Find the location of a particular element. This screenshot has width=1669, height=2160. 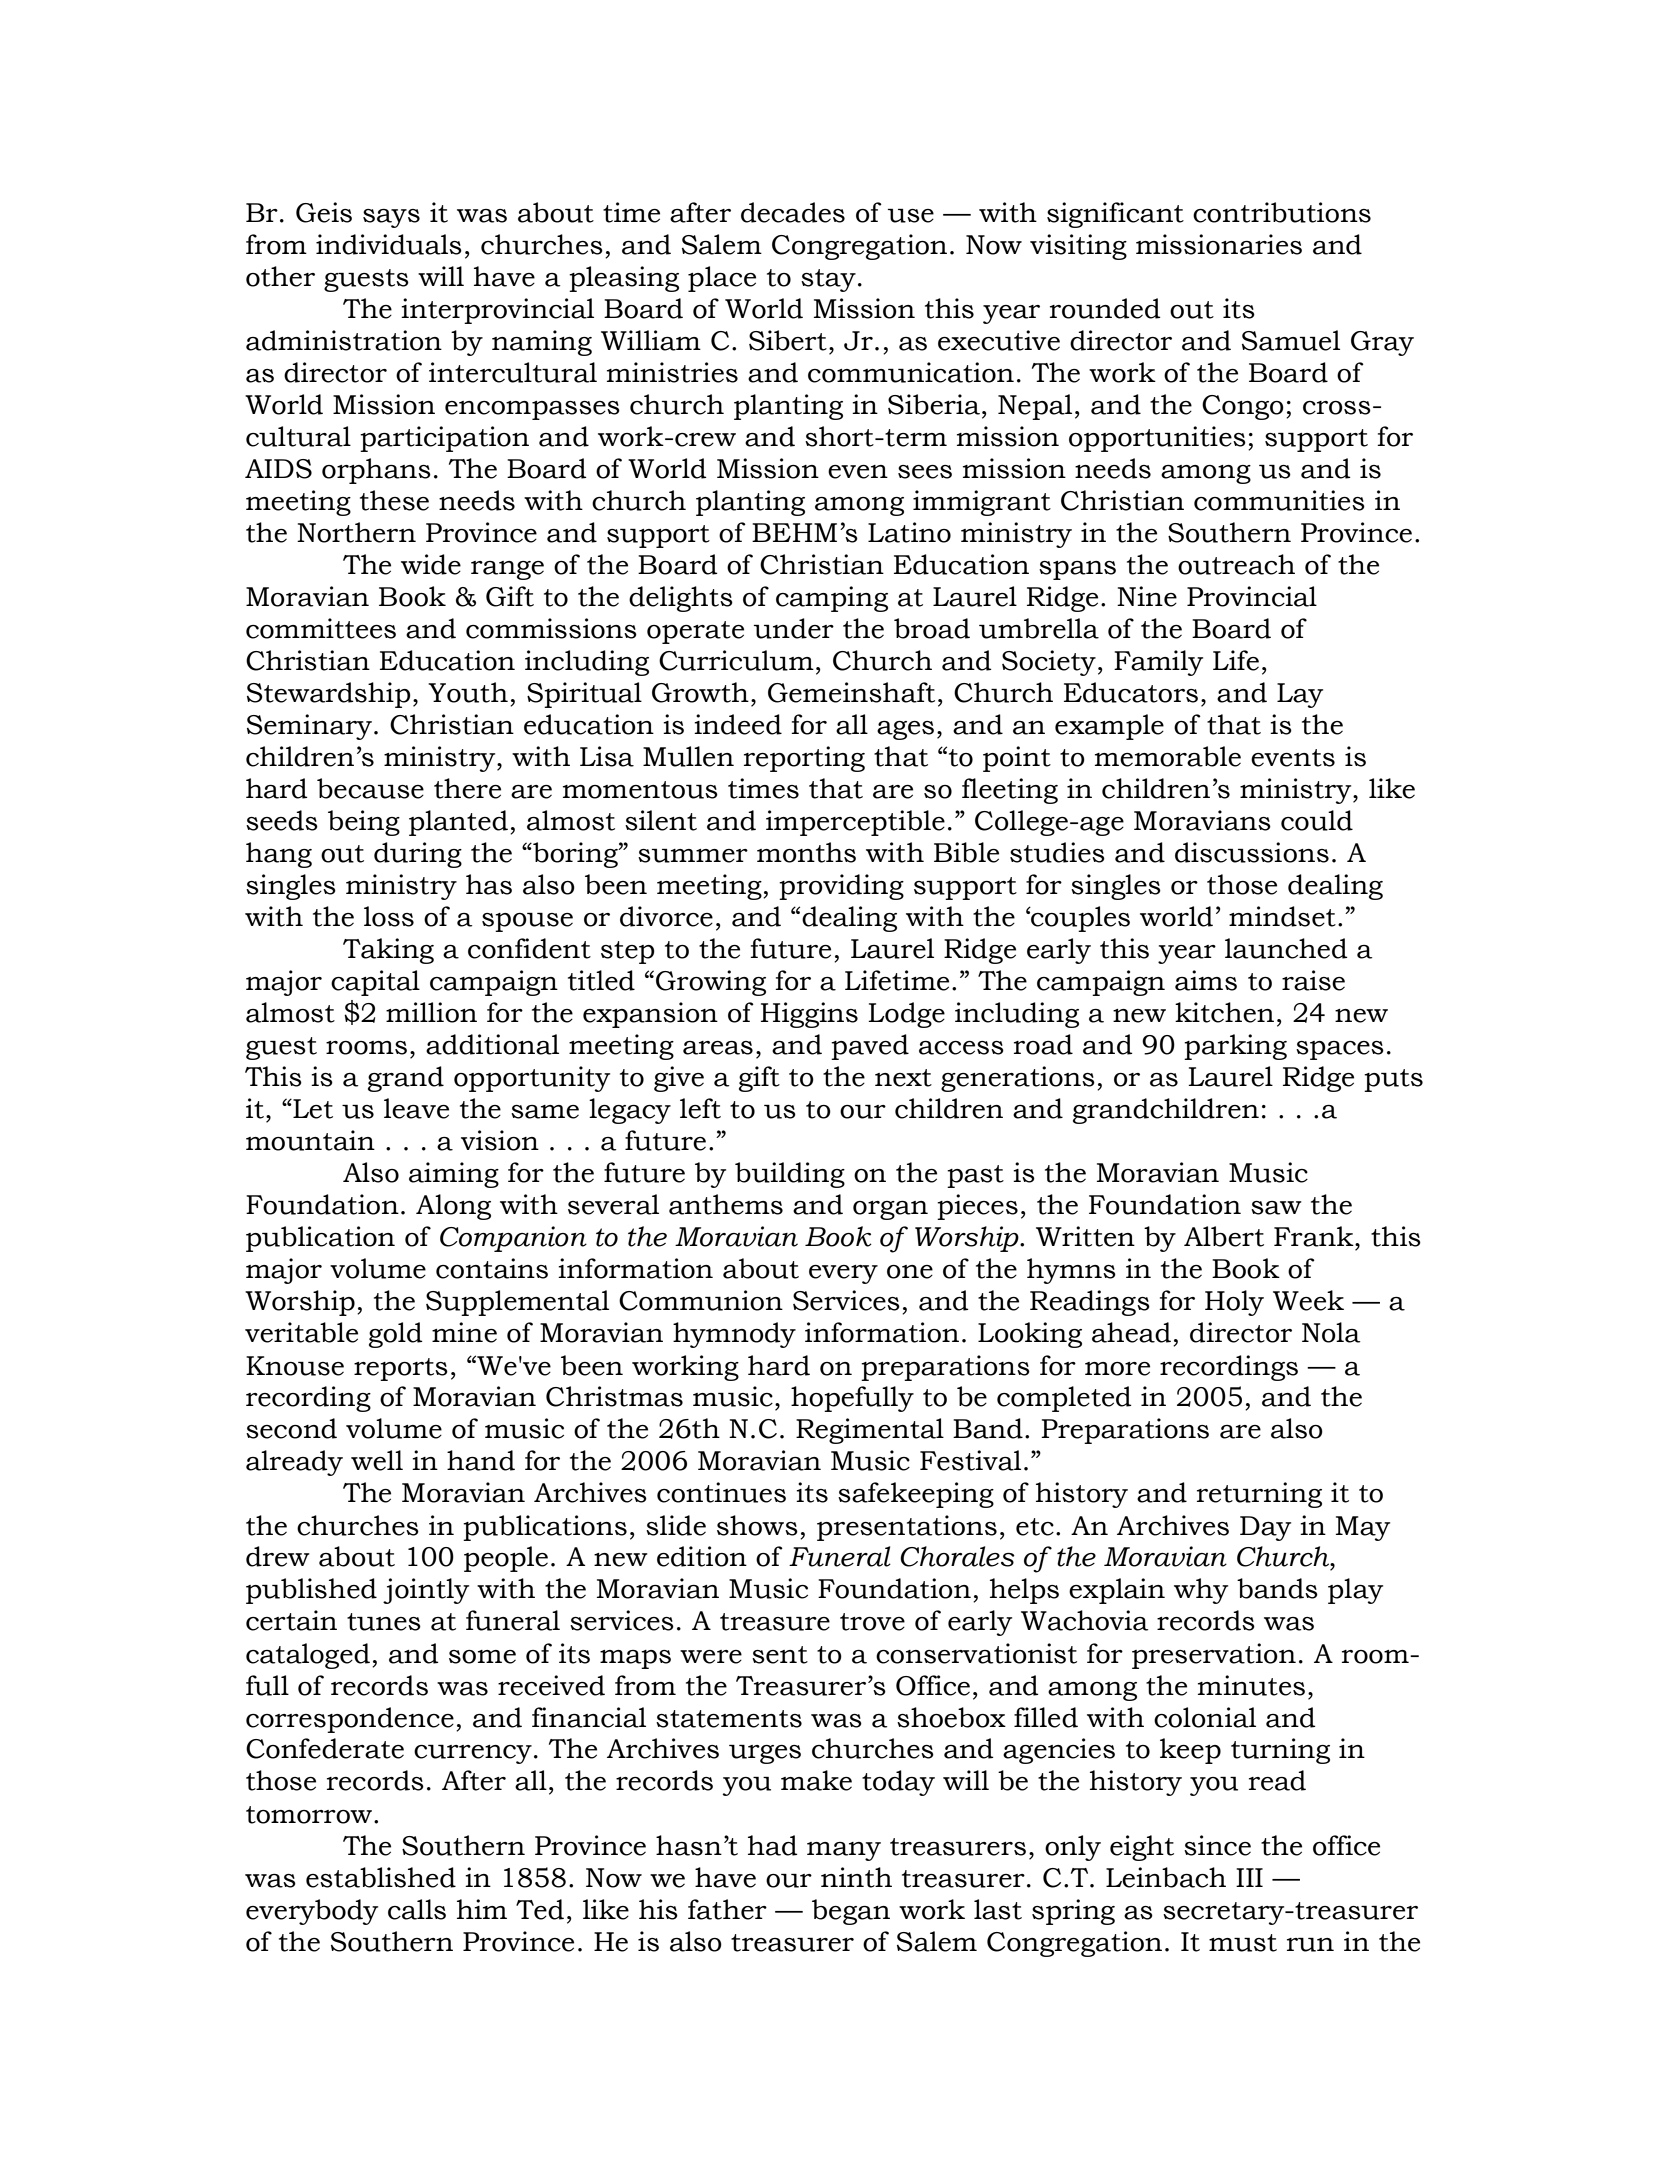

individuals is located at coordinates (389, 244).
